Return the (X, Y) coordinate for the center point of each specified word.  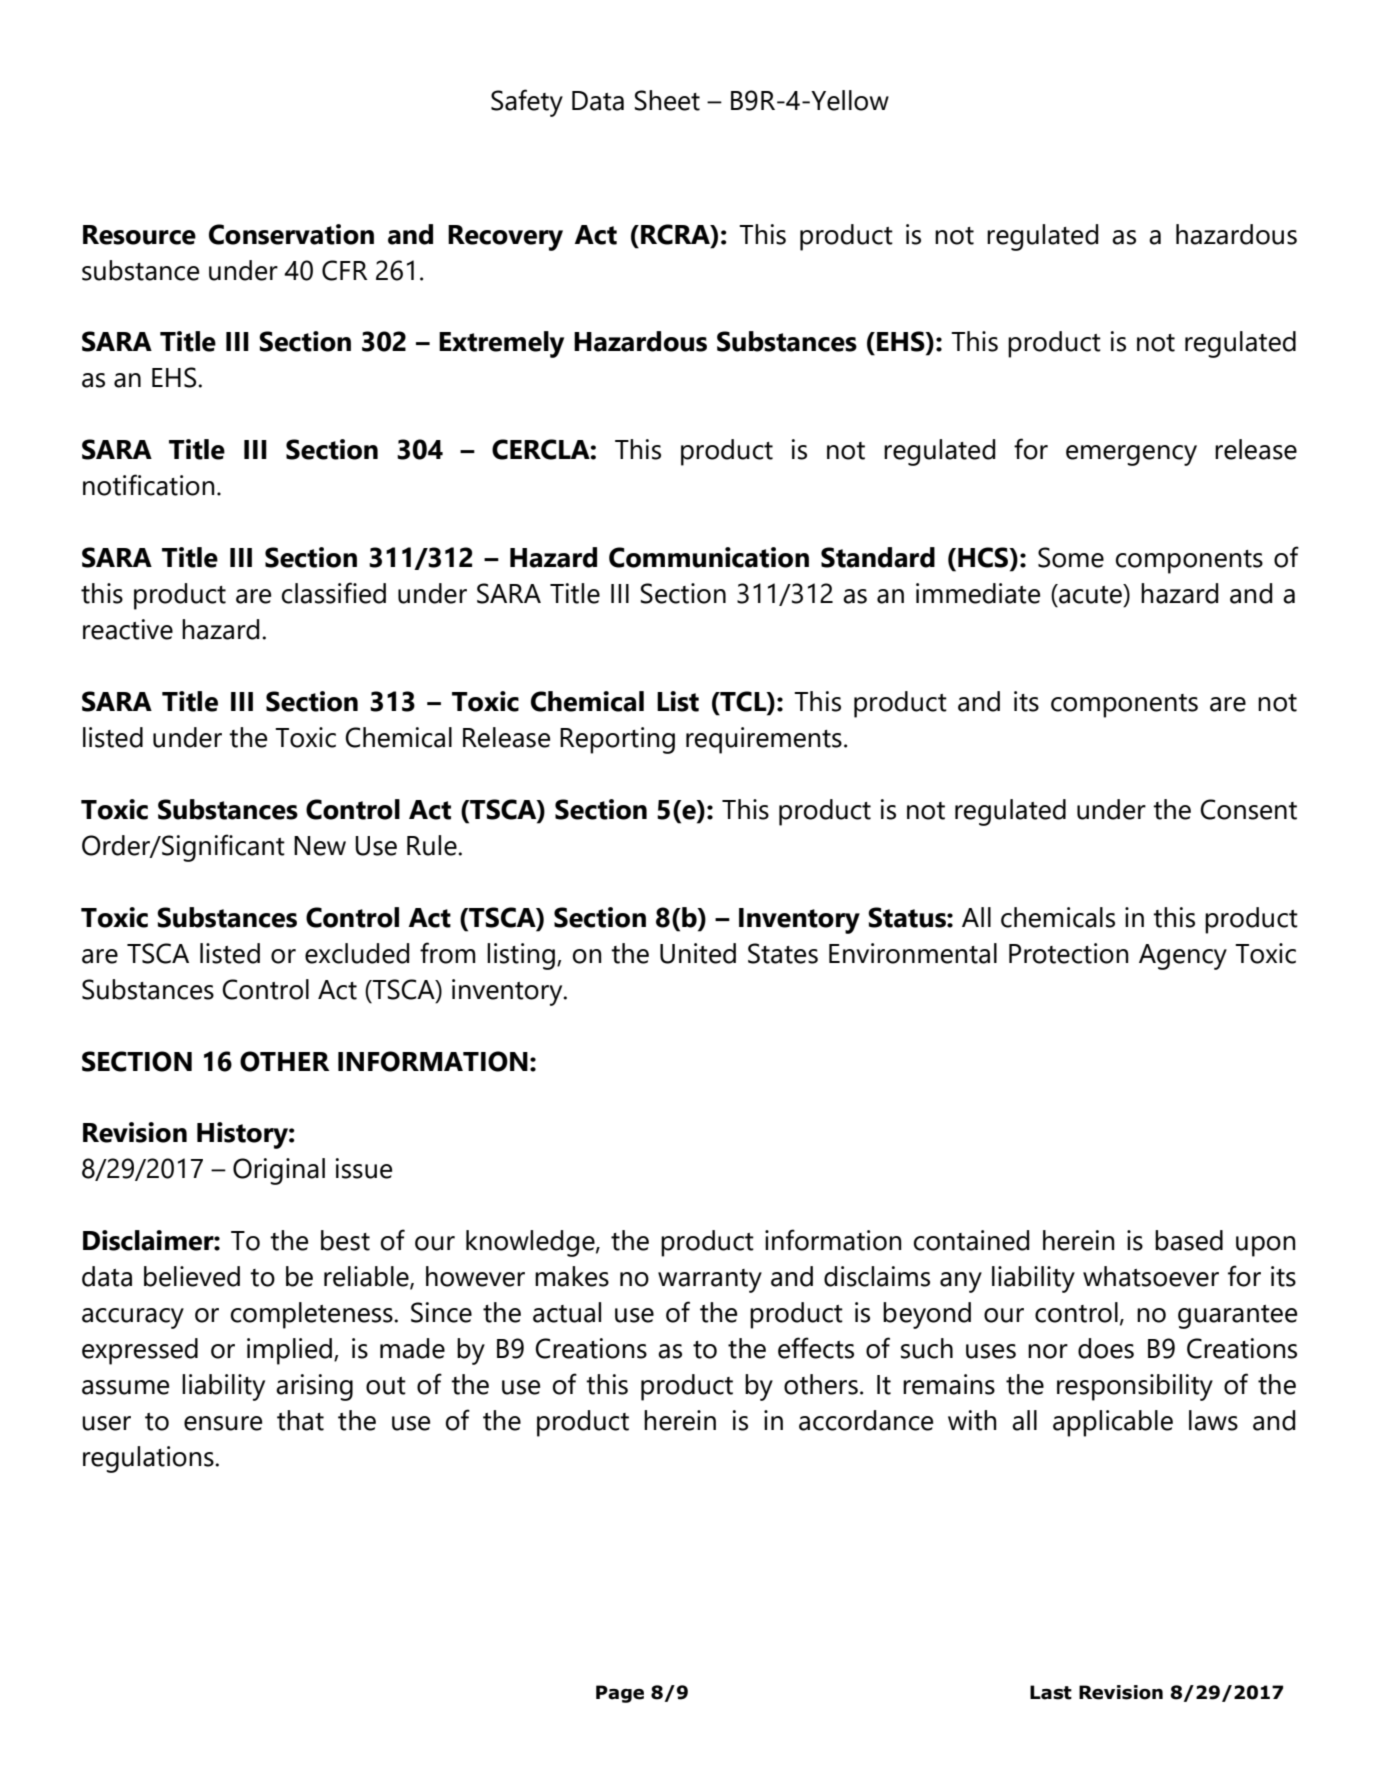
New (320, 846)
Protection (1069, 953)
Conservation (291, 234)
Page (620, 1694)
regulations (149, 1459)
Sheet (667, 100)
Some (1071, 557)
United (698, 953)
